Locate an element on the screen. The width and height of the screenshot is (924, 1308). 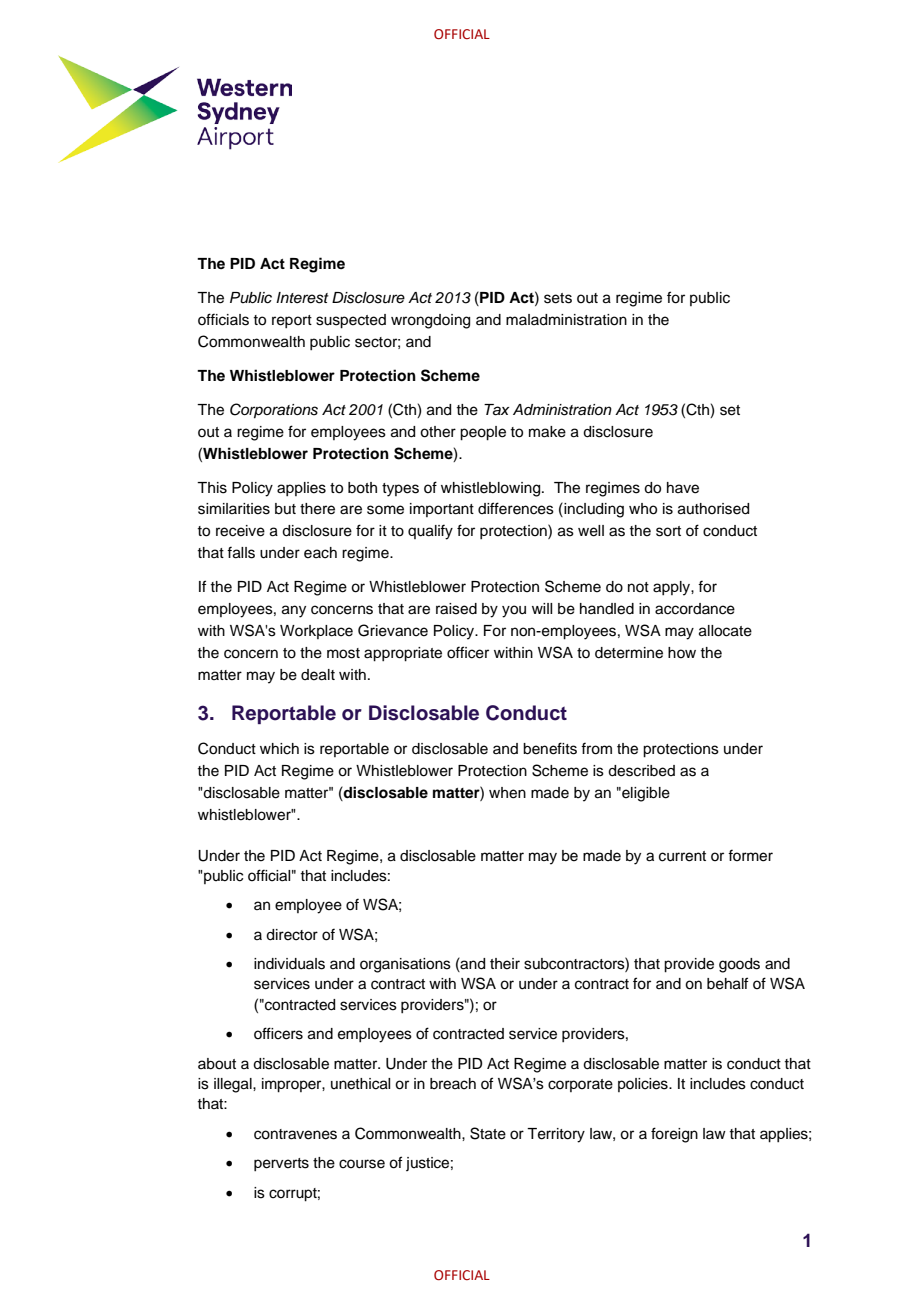
benefits is located at coordinates (550, 748).
